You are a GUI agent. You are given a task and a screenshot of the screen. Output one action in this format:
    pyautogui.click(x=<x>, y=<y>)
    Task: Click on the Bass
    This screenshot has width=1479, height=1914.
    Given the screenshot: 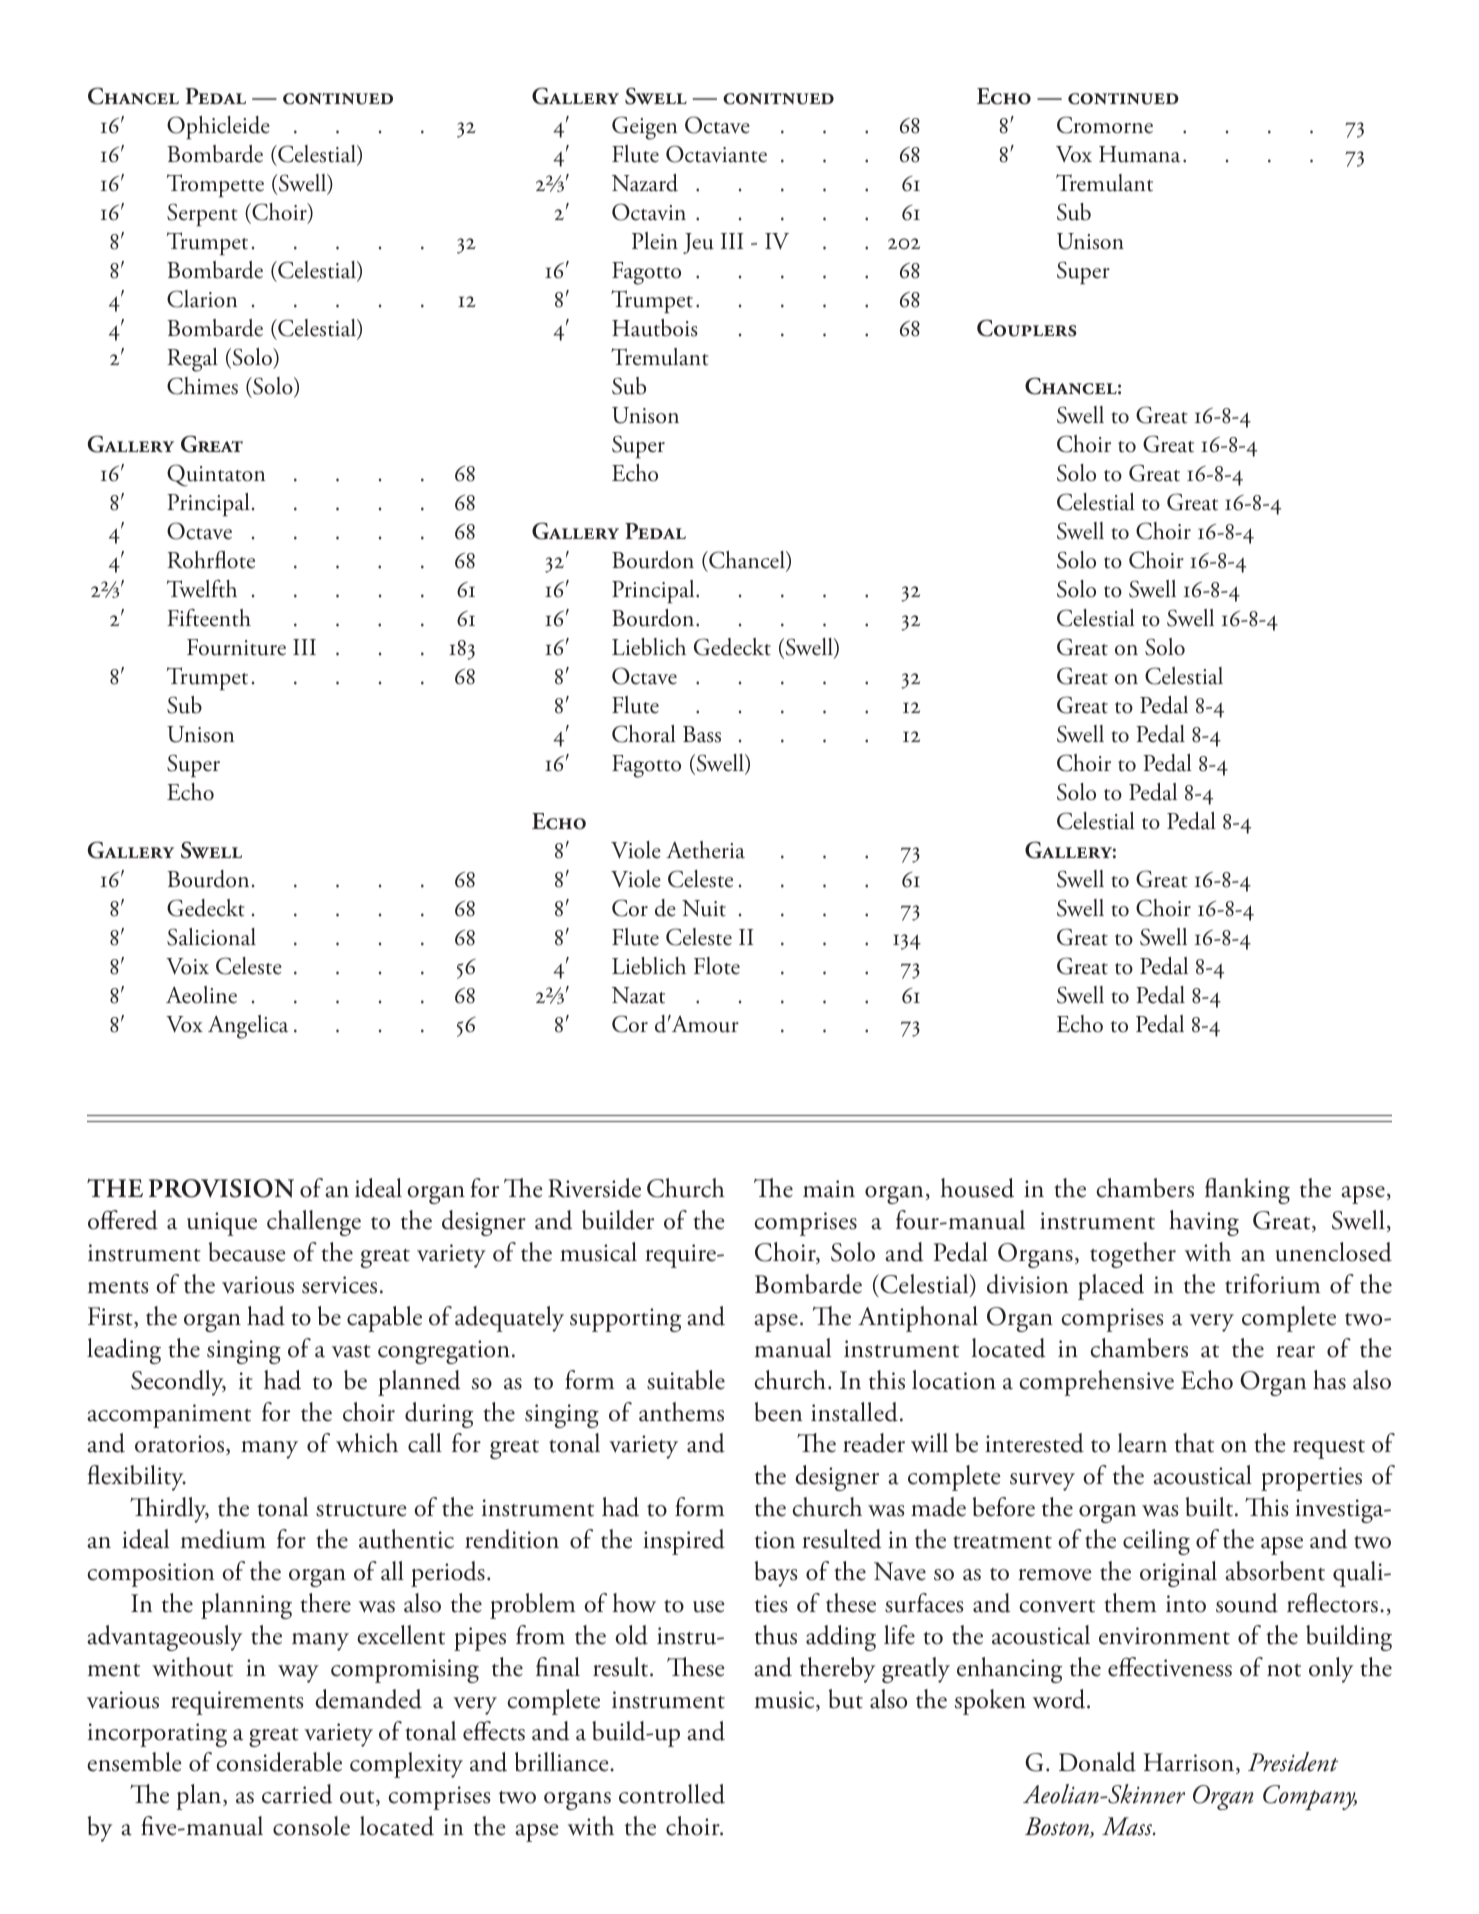 What is the action you would take?
    pyautogui.click(x=702, y=734)
